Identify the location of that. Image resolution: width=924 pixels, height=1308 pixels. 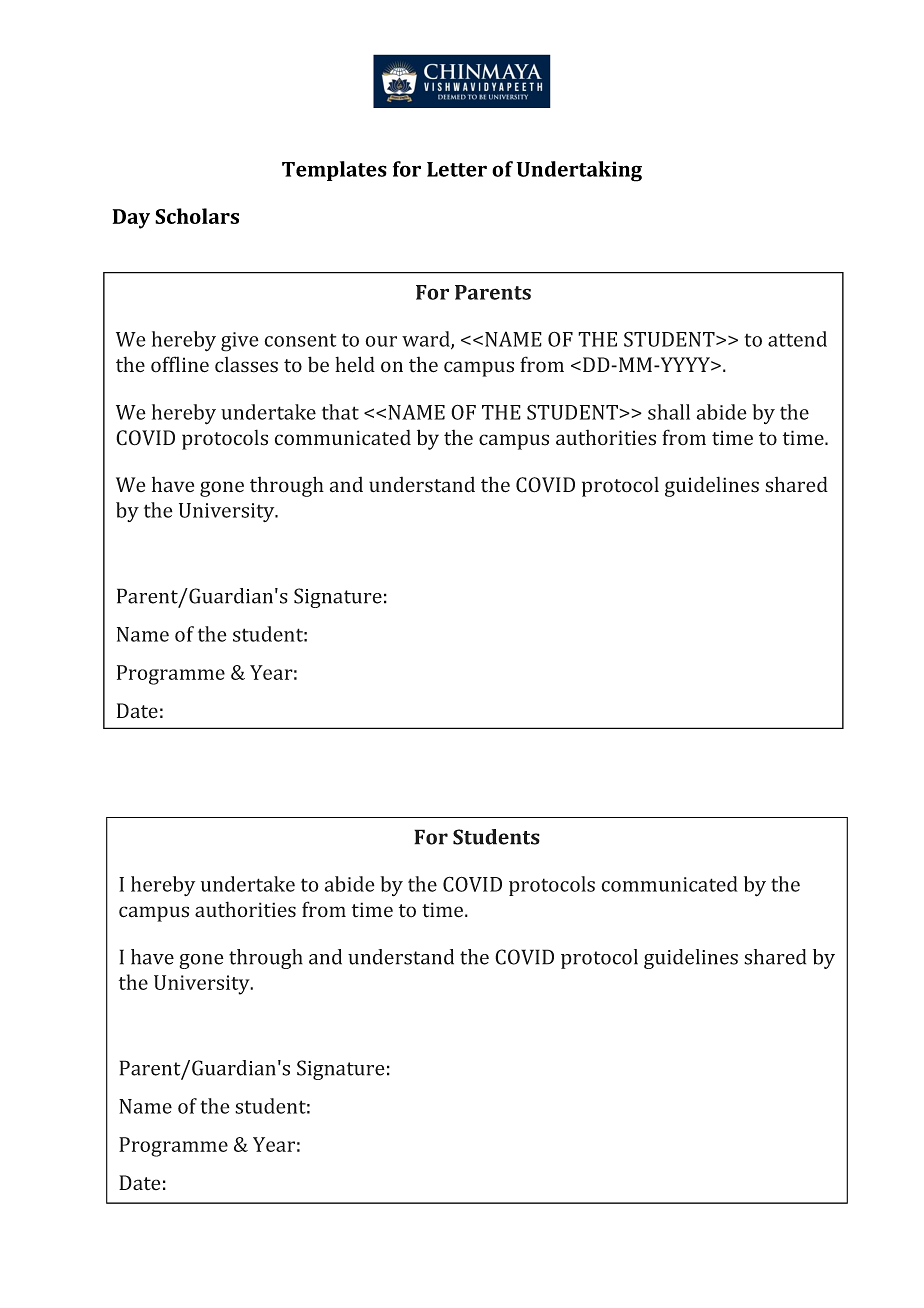
(340, 412).
